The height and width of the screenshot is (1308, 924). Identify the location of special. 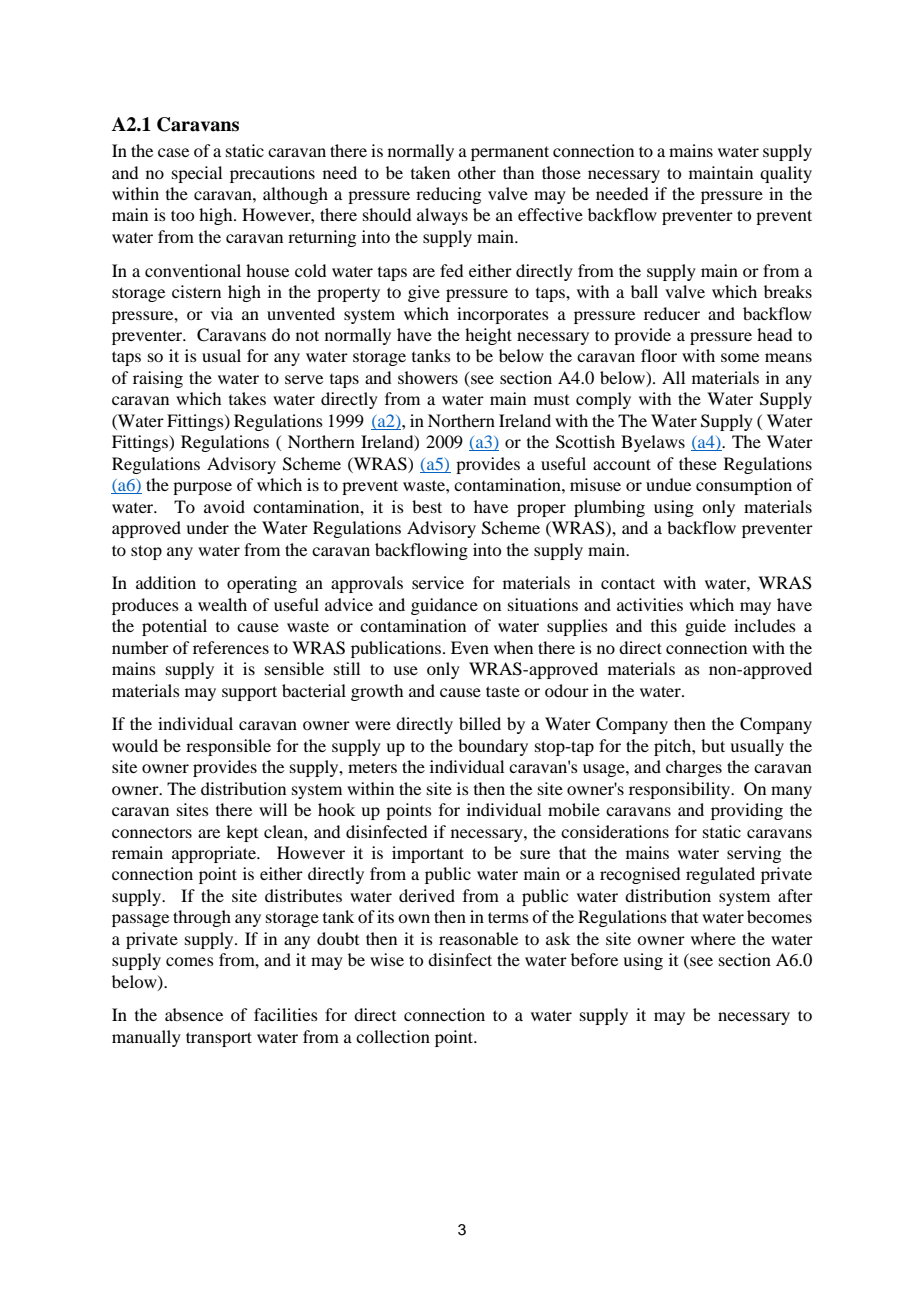
(197, 174).
